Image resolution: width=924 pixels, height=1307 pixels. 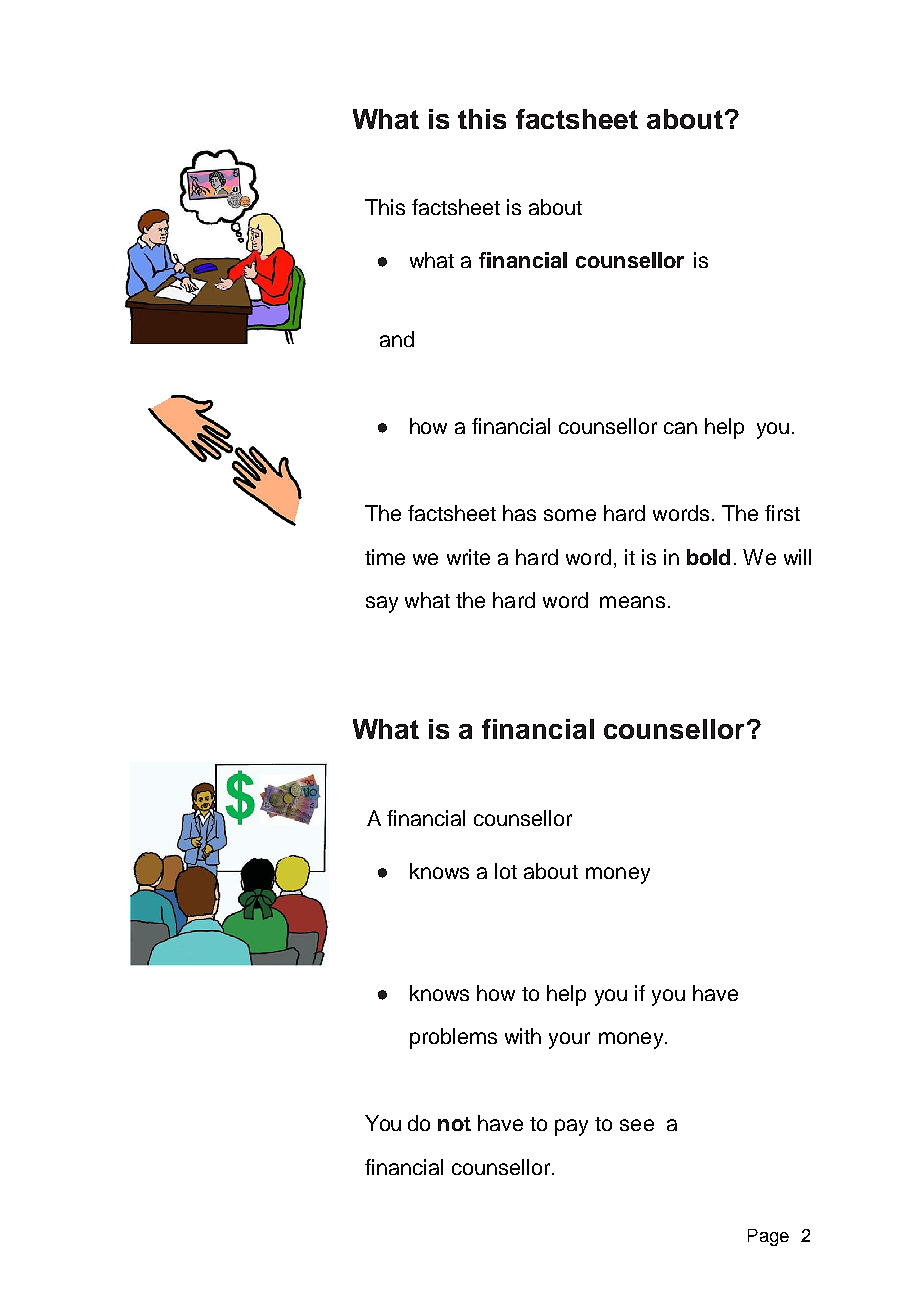 I want to click on means, so click(x=632, y=602).
